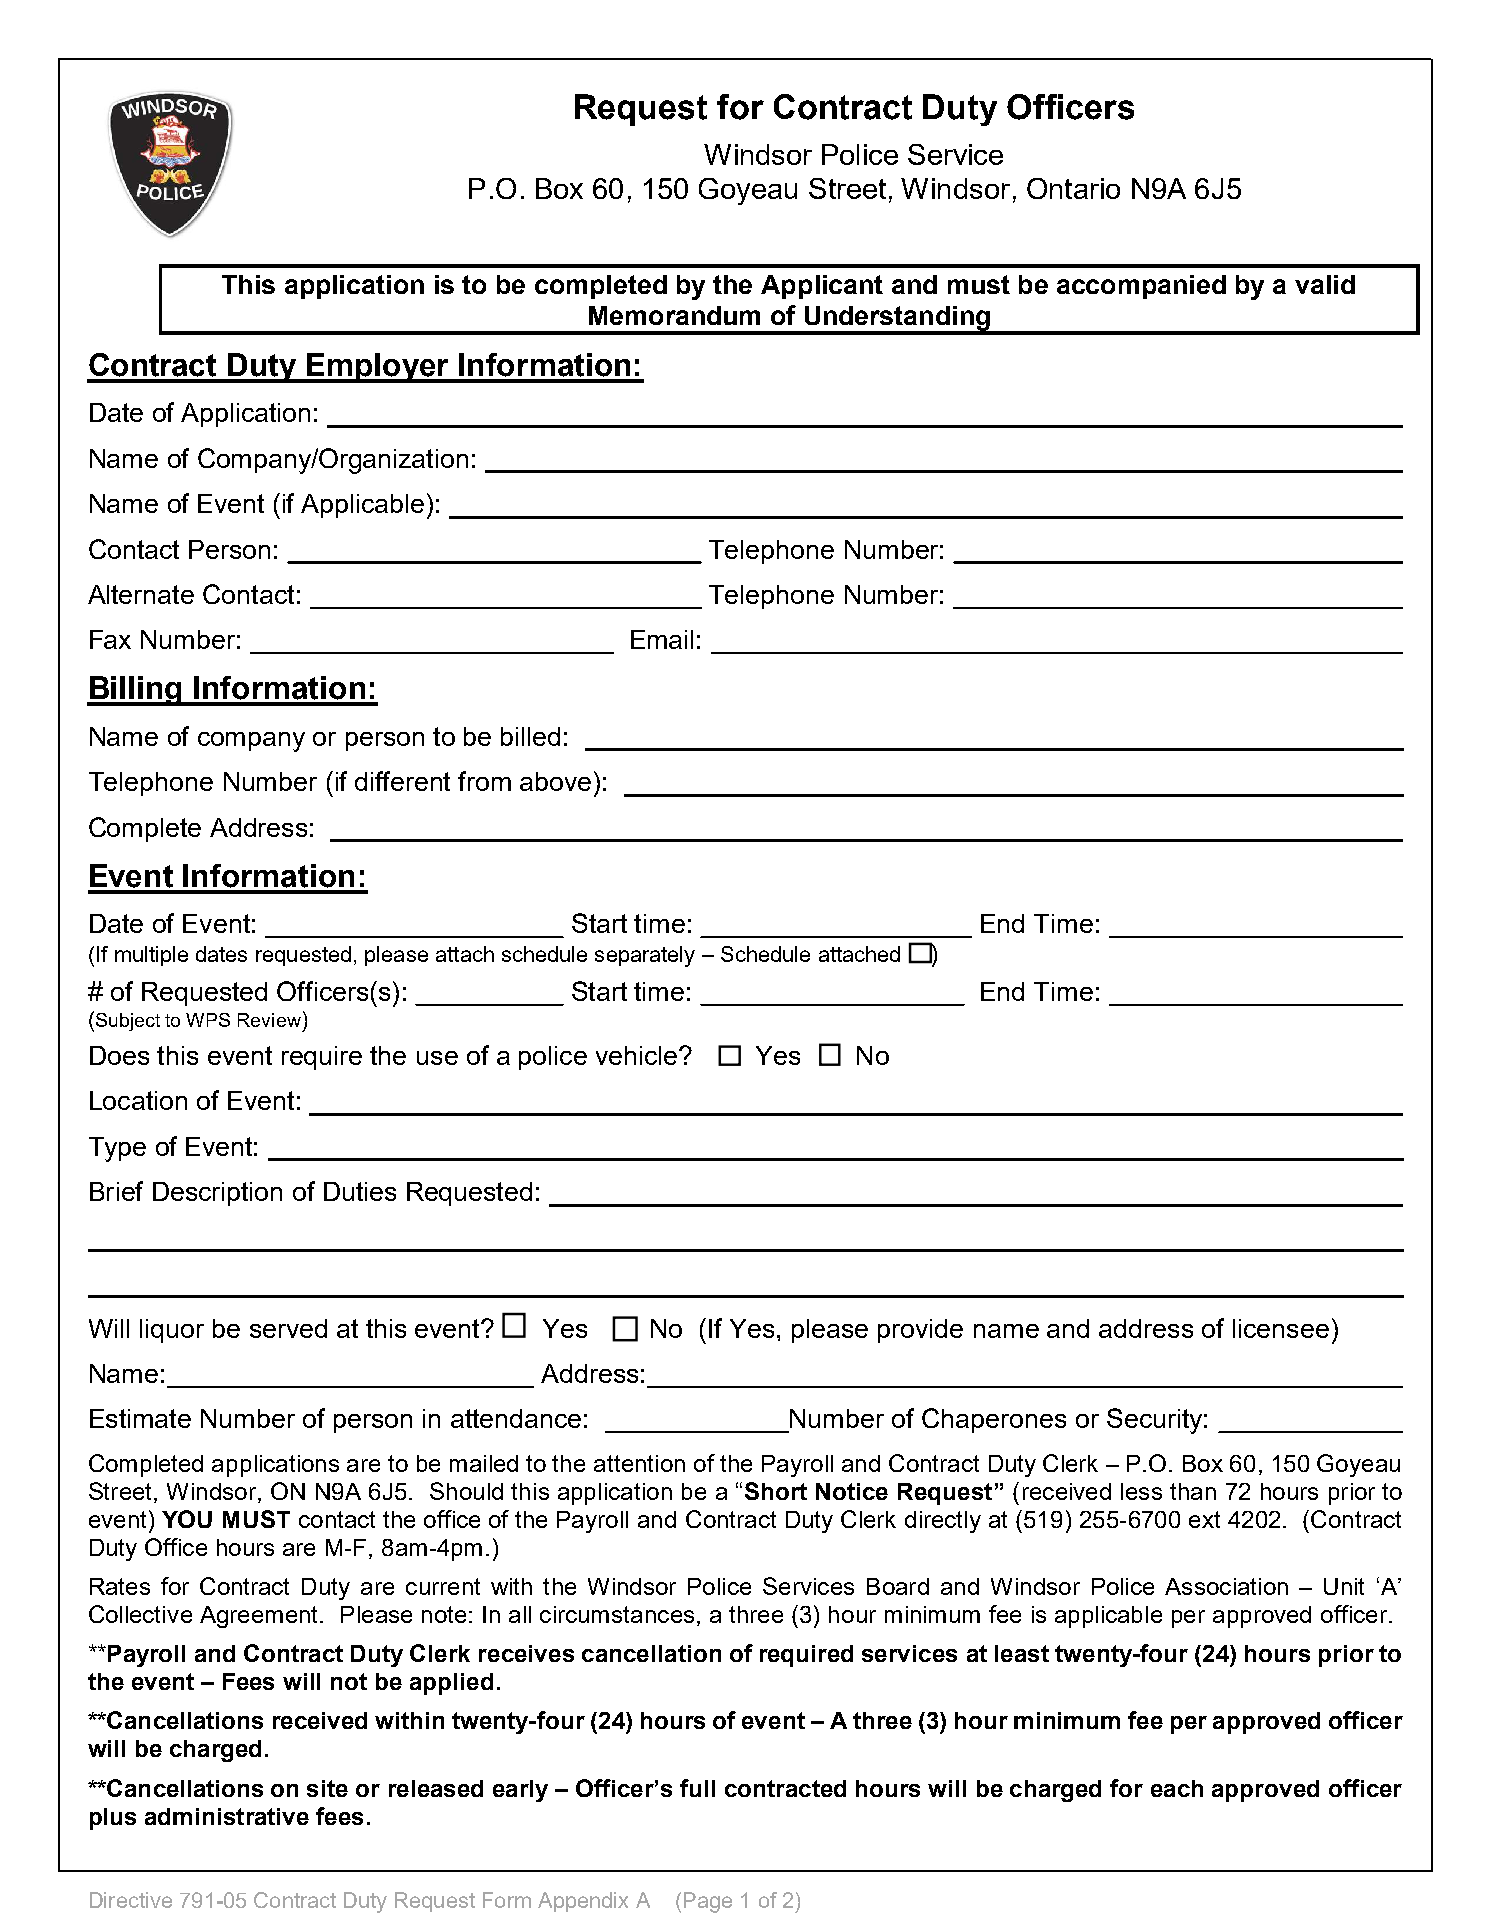  I want to click on ext, so click(1204, 1519).
